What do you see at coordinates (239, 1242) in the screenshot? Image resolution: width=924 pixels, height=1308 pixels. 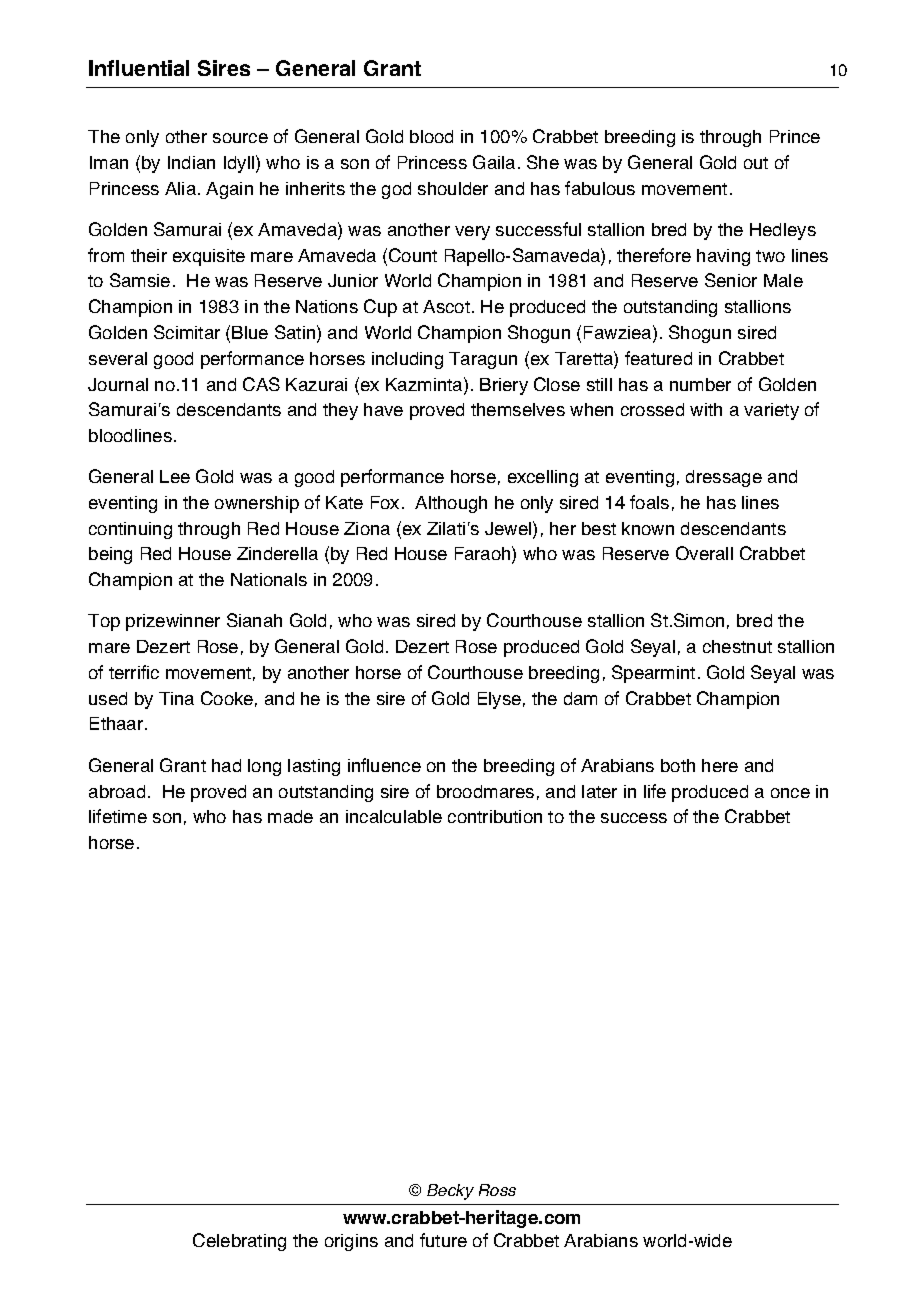 I see `Celebrating` at bounding box center [239, 1242].
